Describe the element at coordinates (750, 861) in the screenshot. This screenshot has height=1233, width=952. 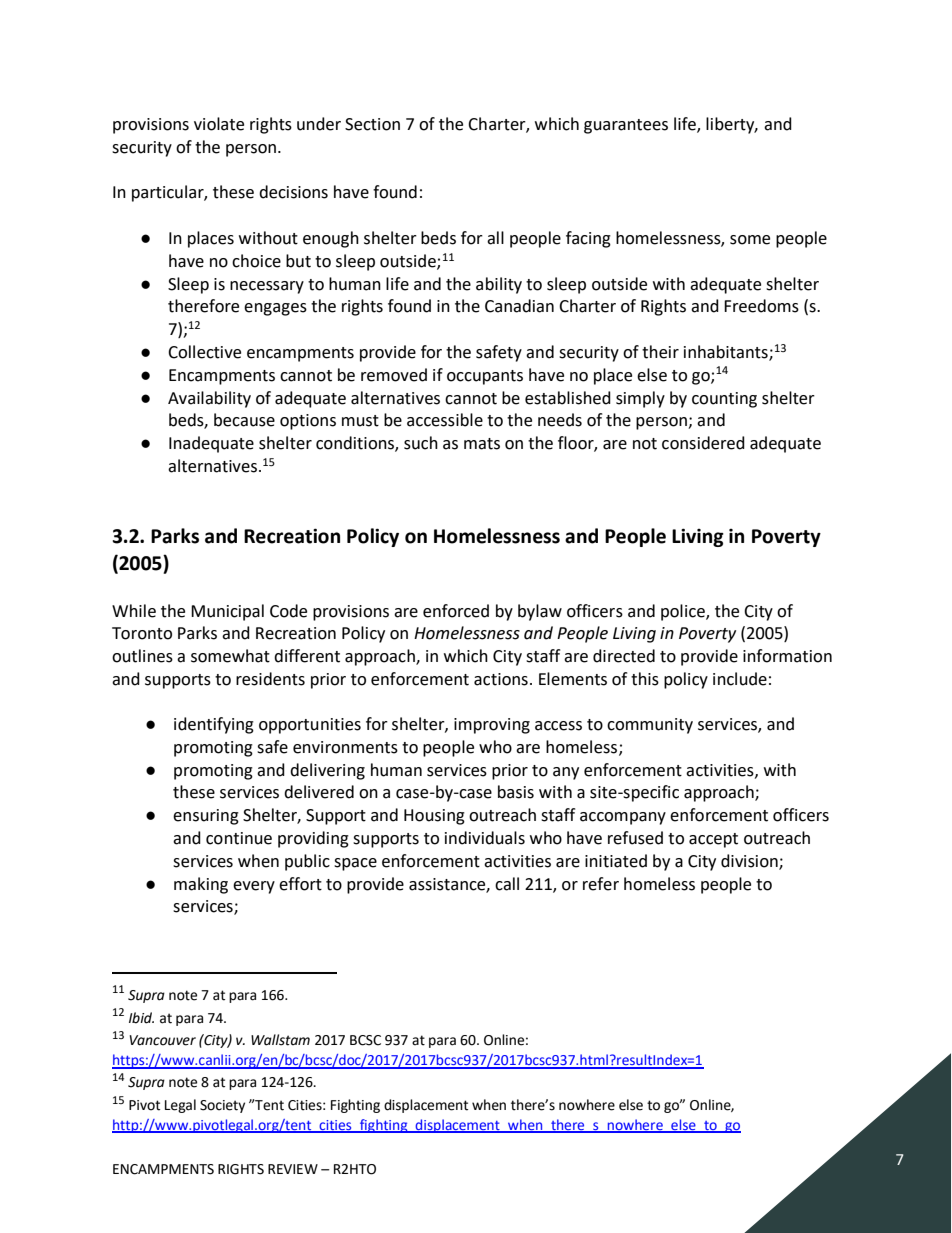
I see `division` at that location.
